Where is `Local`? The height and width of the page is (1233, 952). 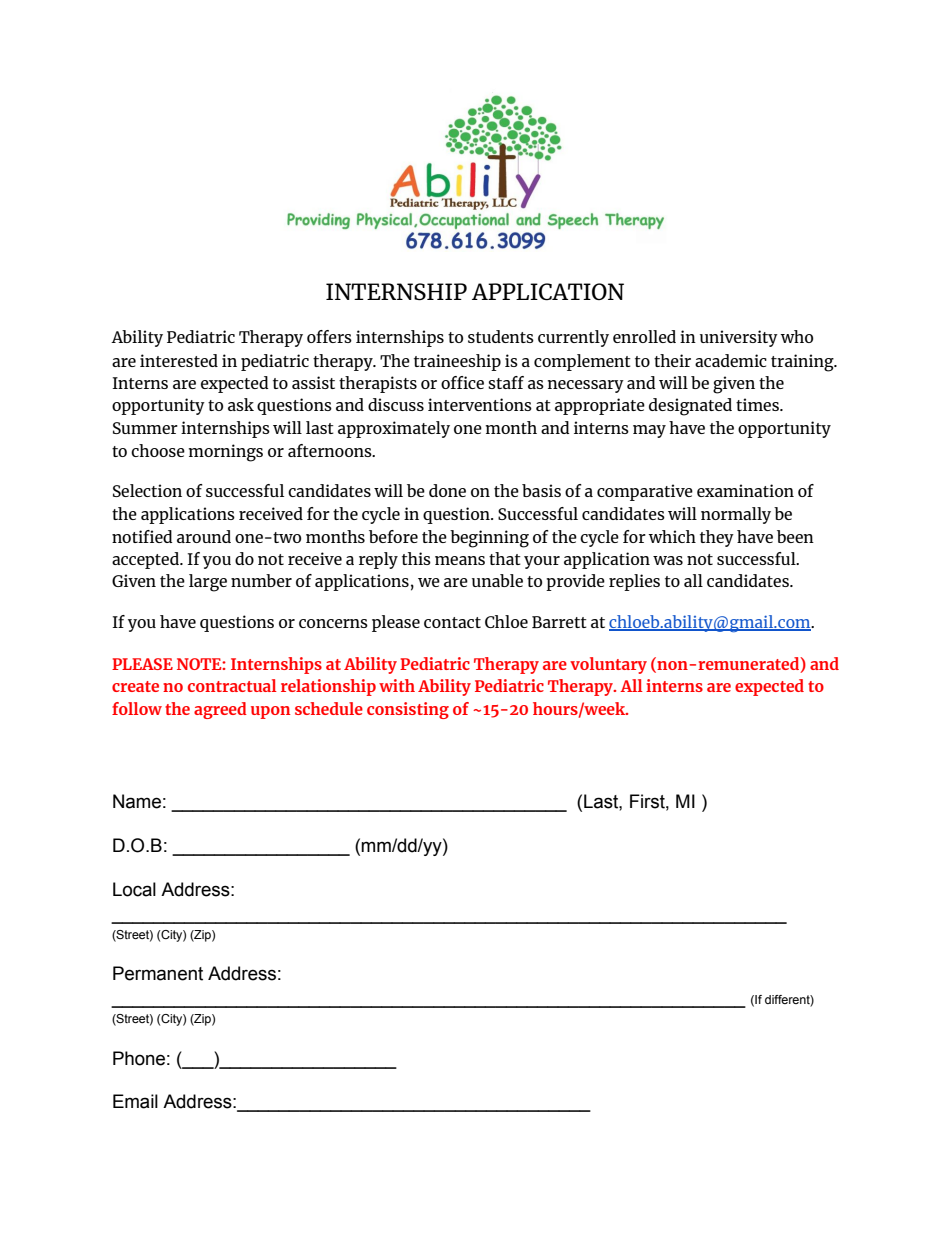 Local is located at coordinates (134, 889).
